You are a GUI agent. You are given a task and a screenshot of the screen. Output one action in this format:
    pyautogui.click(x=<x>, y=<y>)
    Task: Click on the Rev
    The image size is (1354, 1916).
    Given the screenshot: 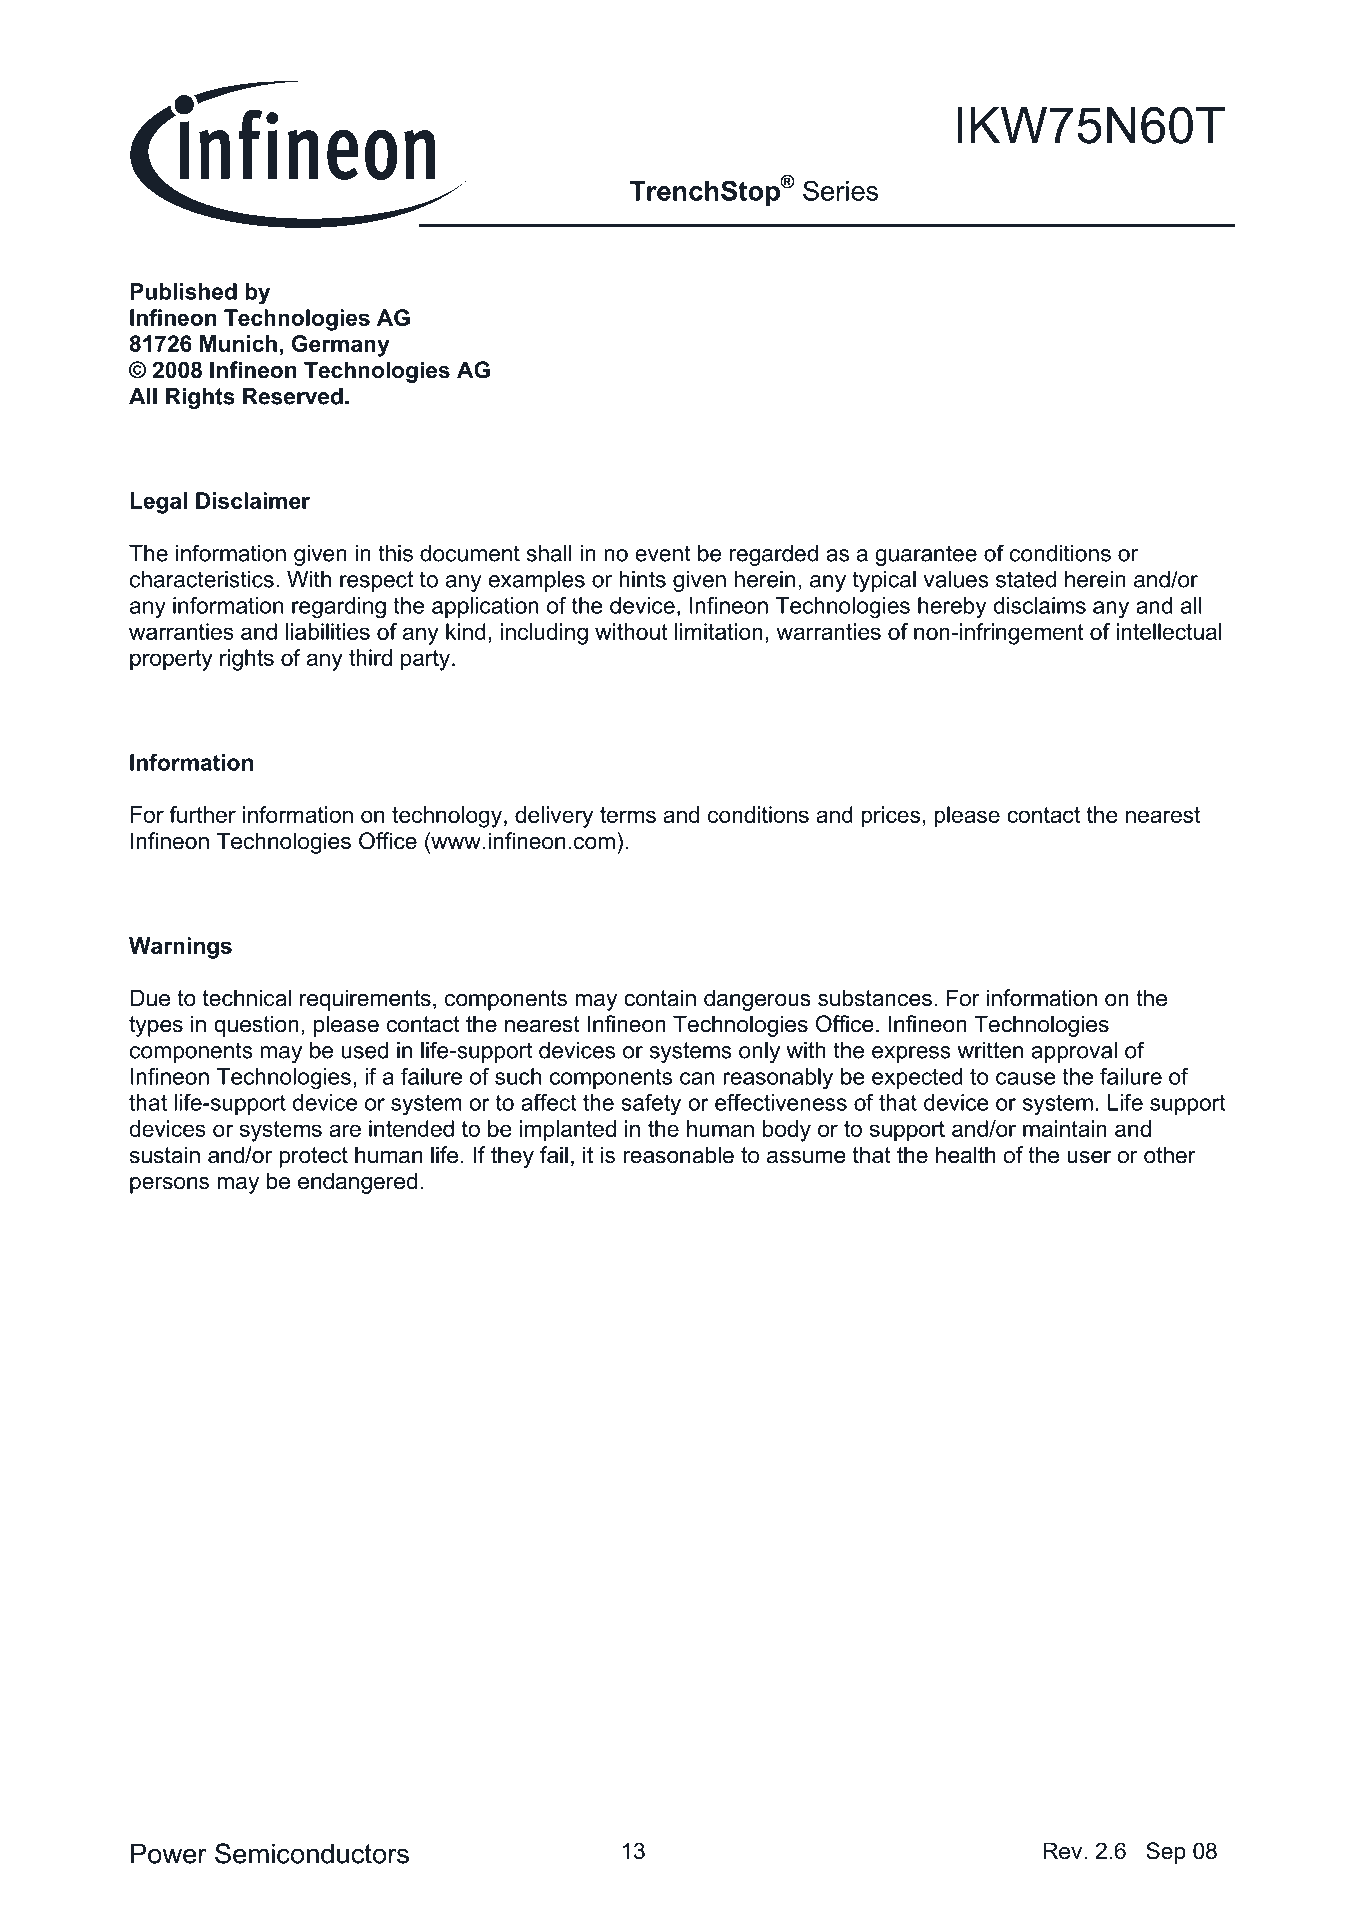 What is the action you would take?
    pyautogui.click(x=1064, y=1851)
